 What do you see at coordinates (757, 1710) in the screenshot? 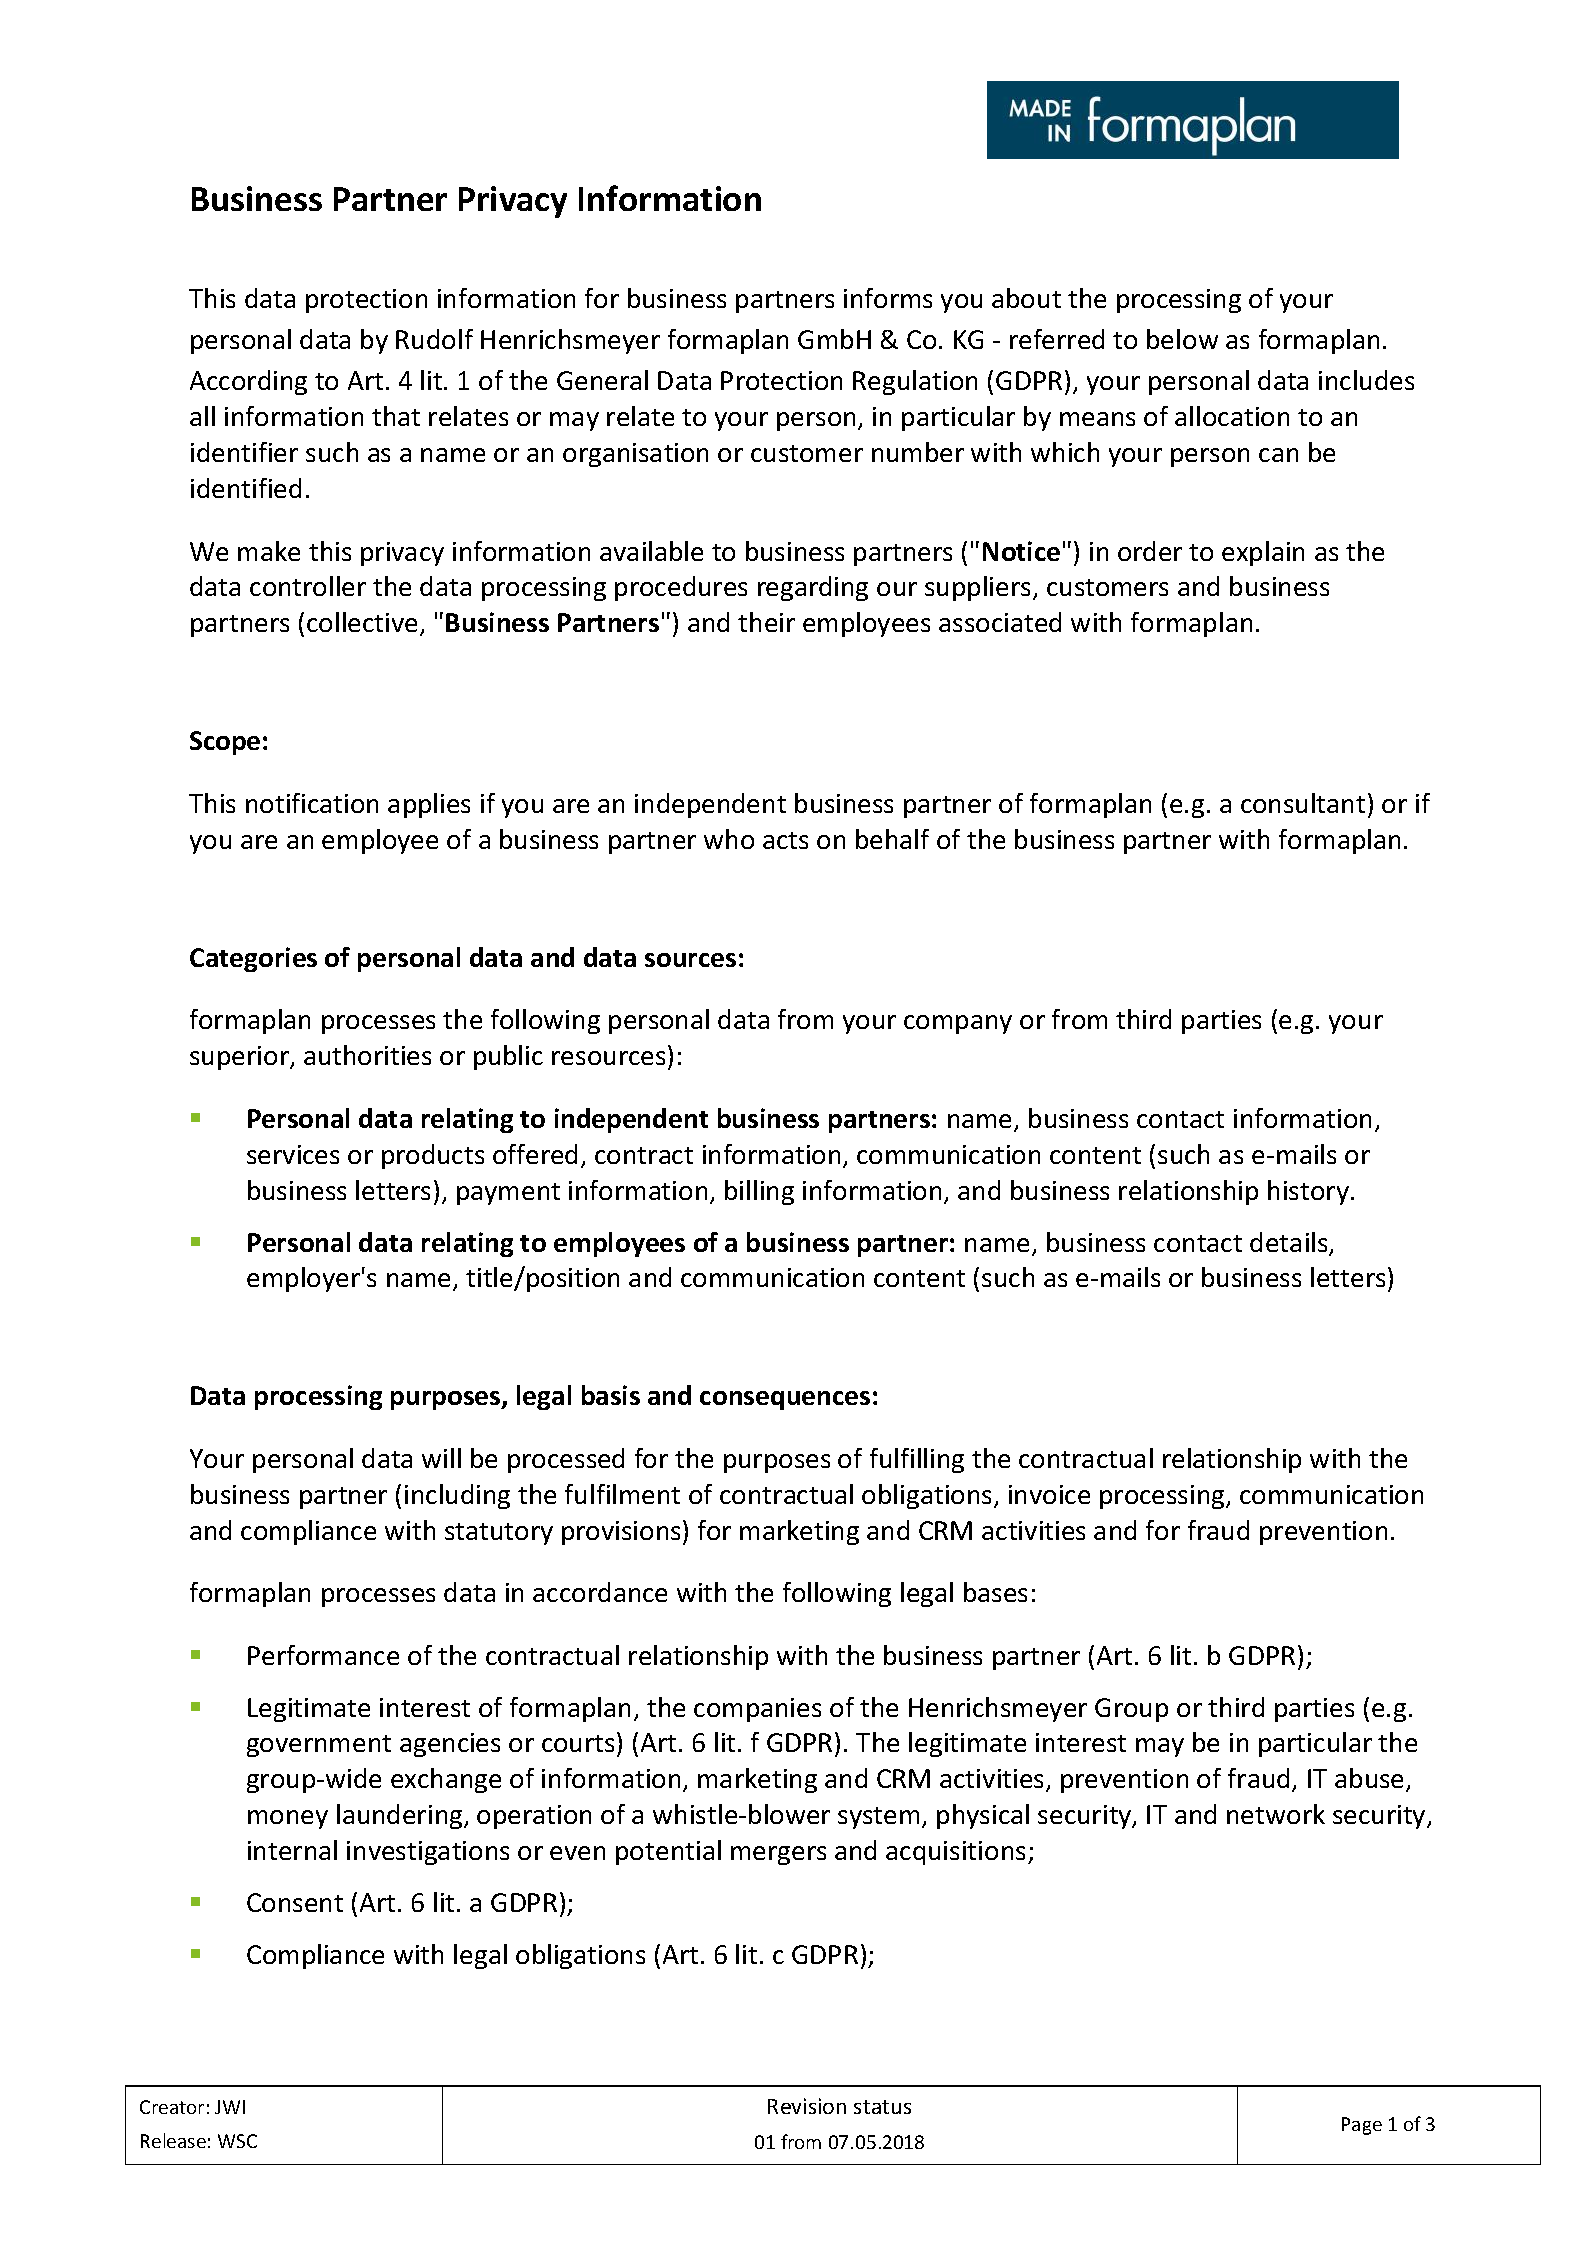
I see `companies` at bounding box center [757, 1710].
